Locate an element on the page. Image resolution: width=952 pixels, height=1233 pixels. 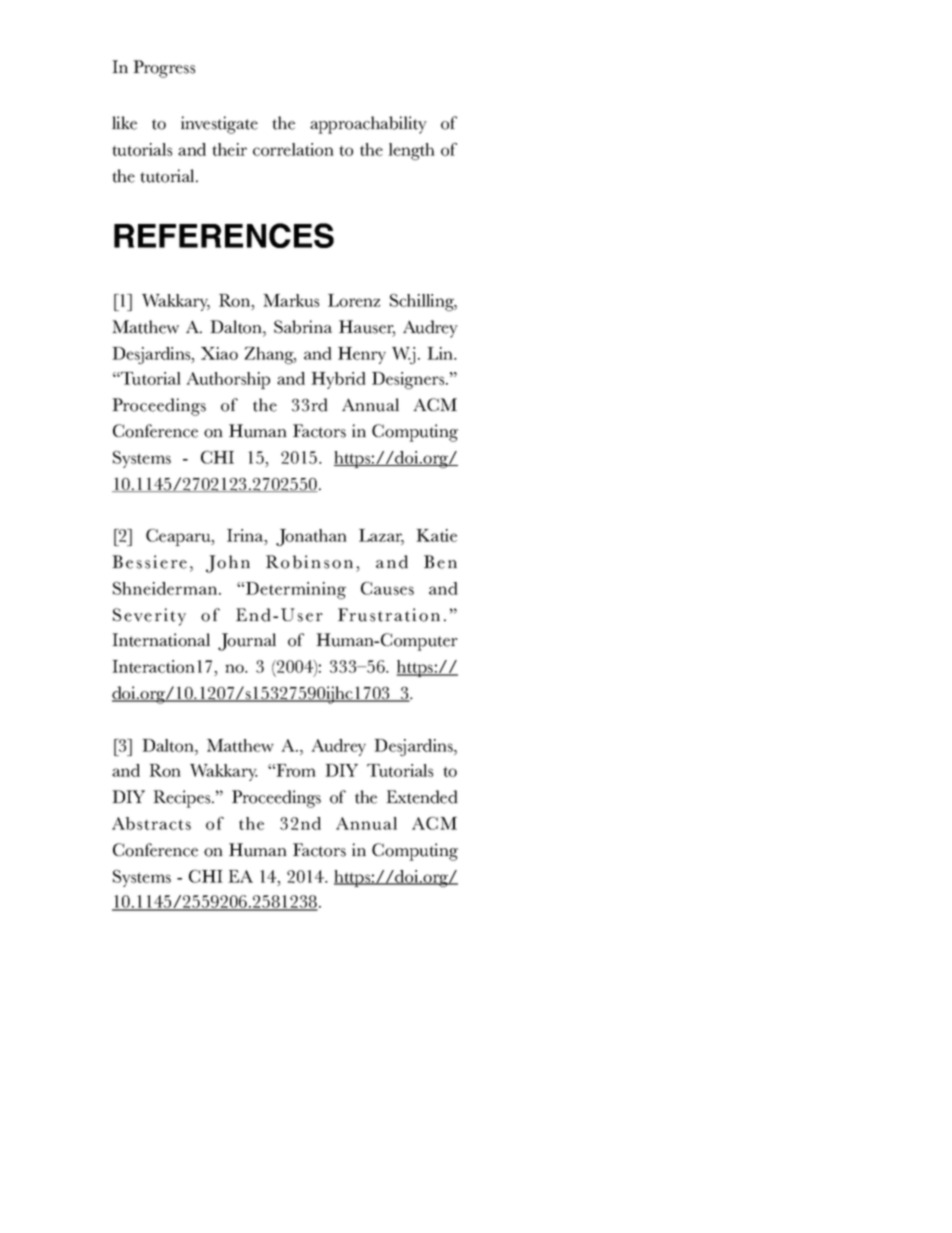
Hybrid is located at coordinates (338, 380).
